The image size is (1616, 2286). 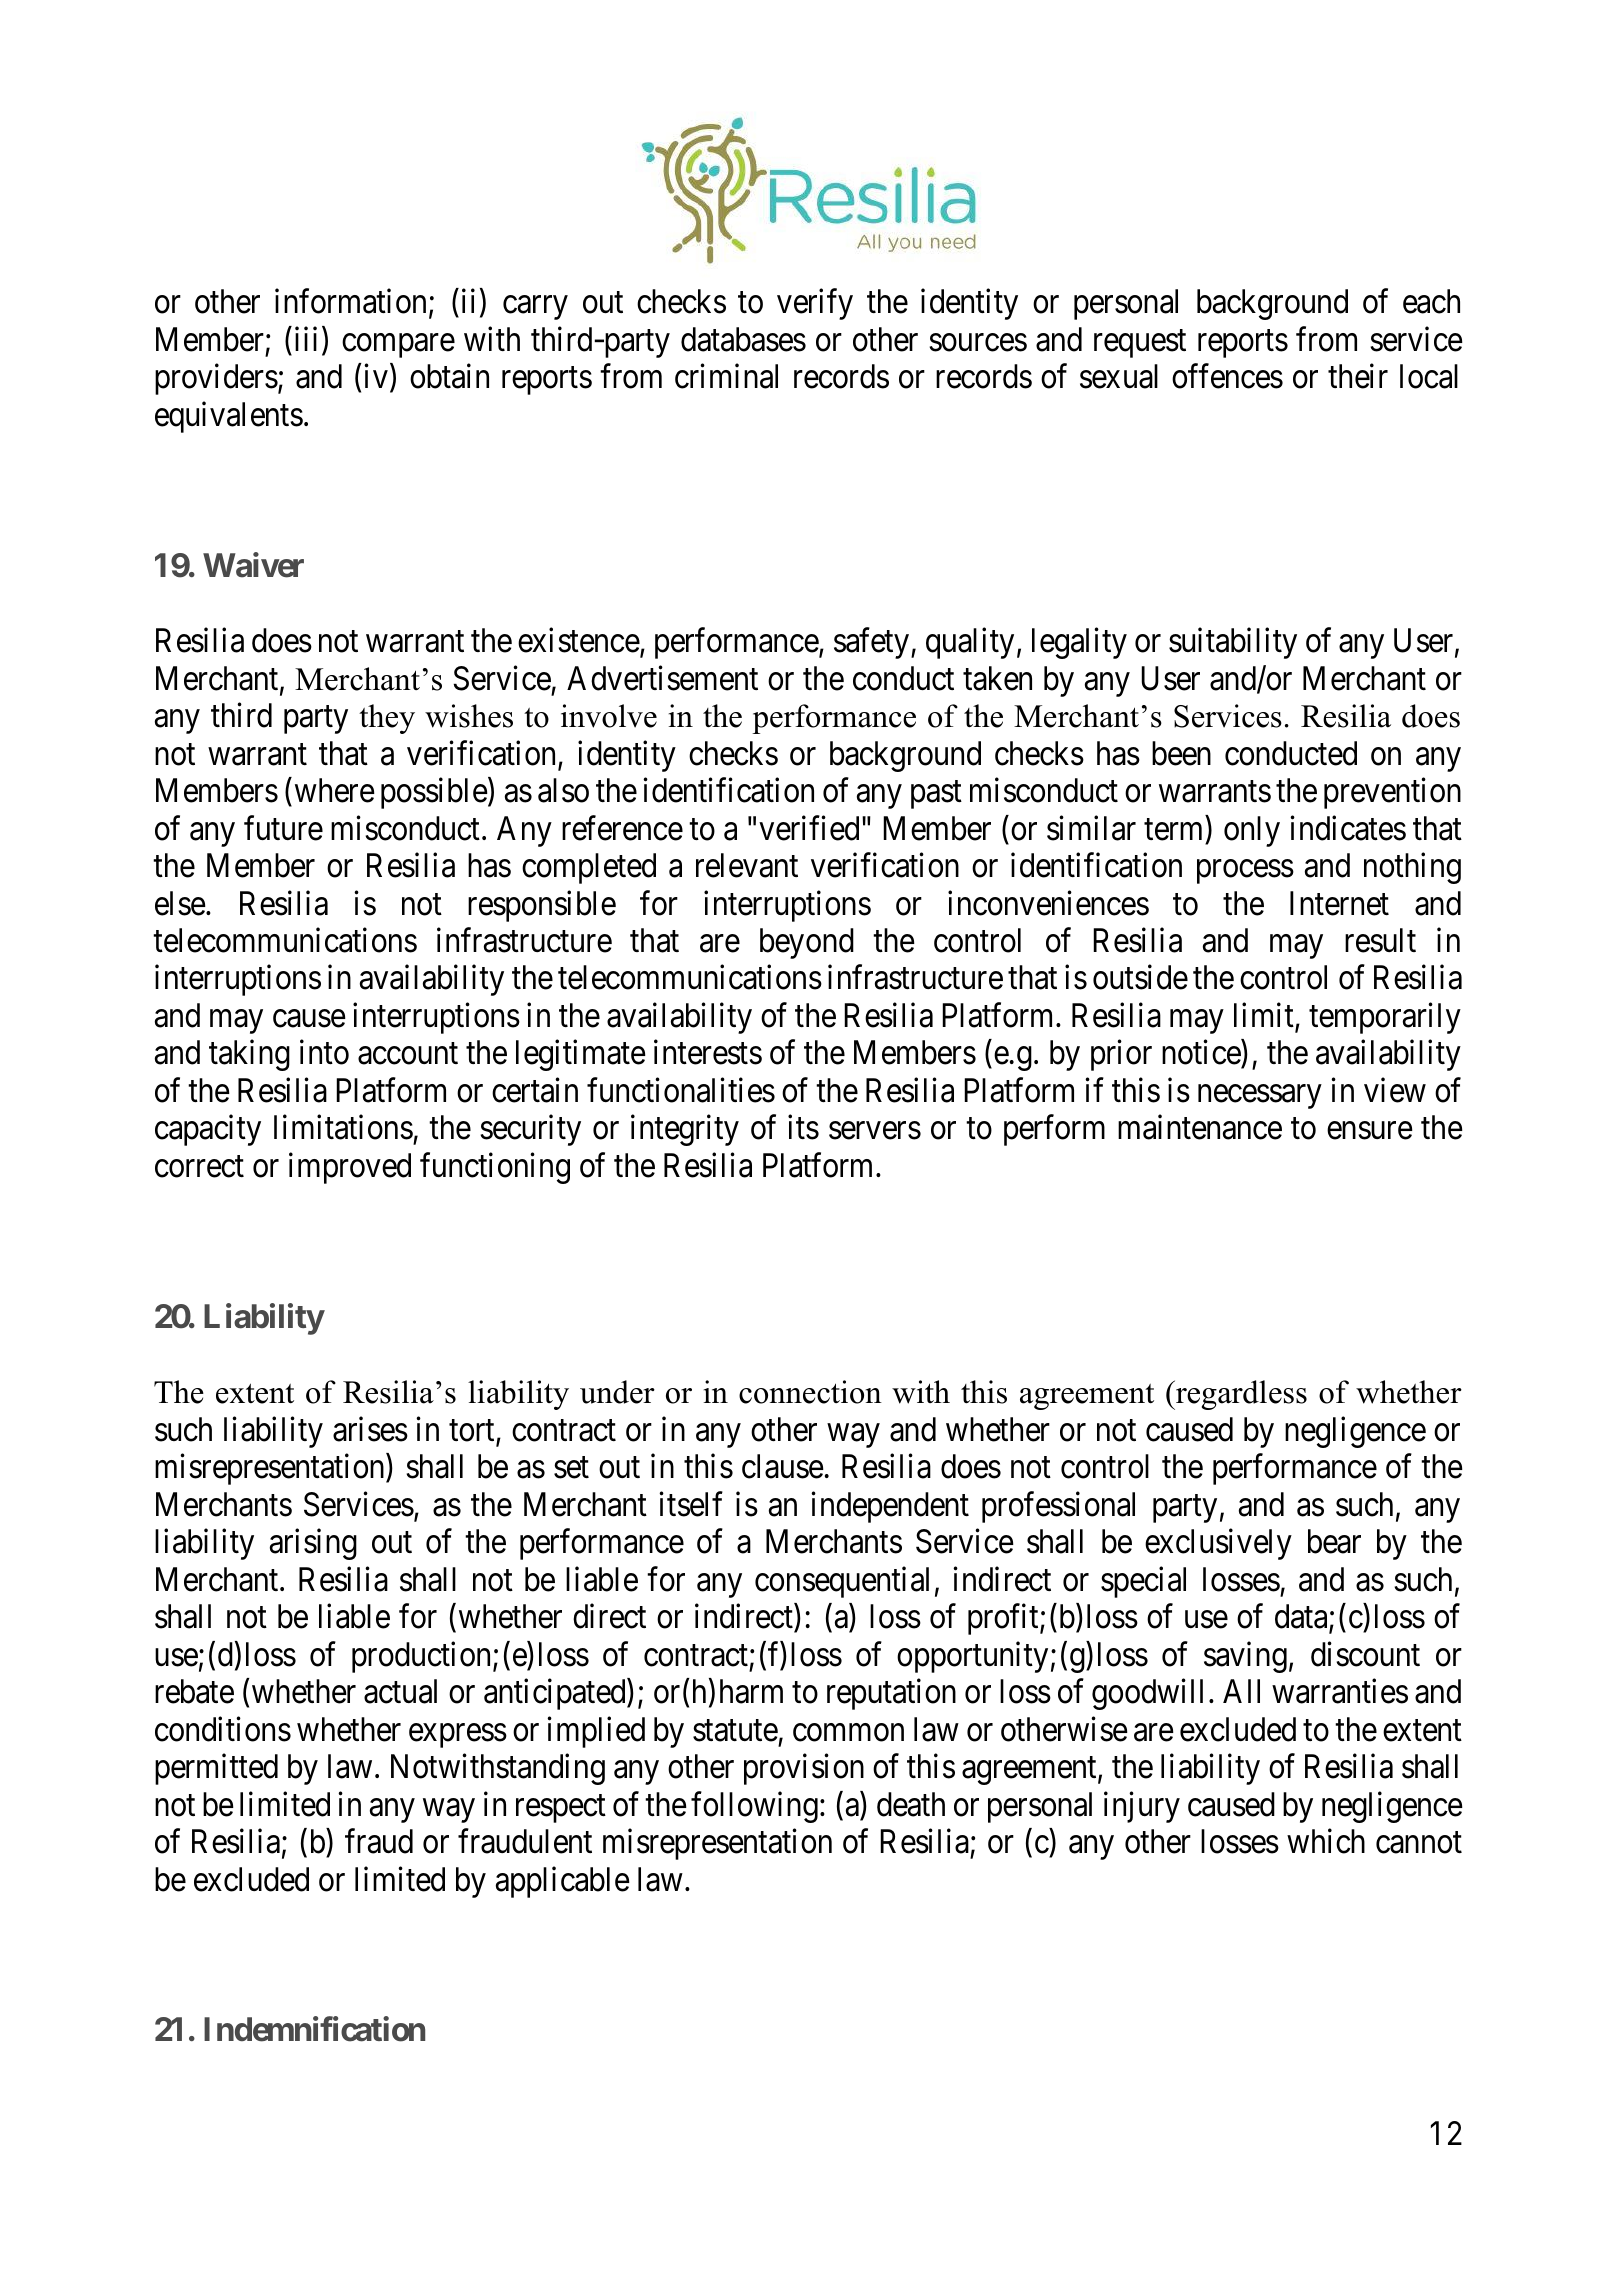 I want to click on improved, so click(x=350, y=1168).
